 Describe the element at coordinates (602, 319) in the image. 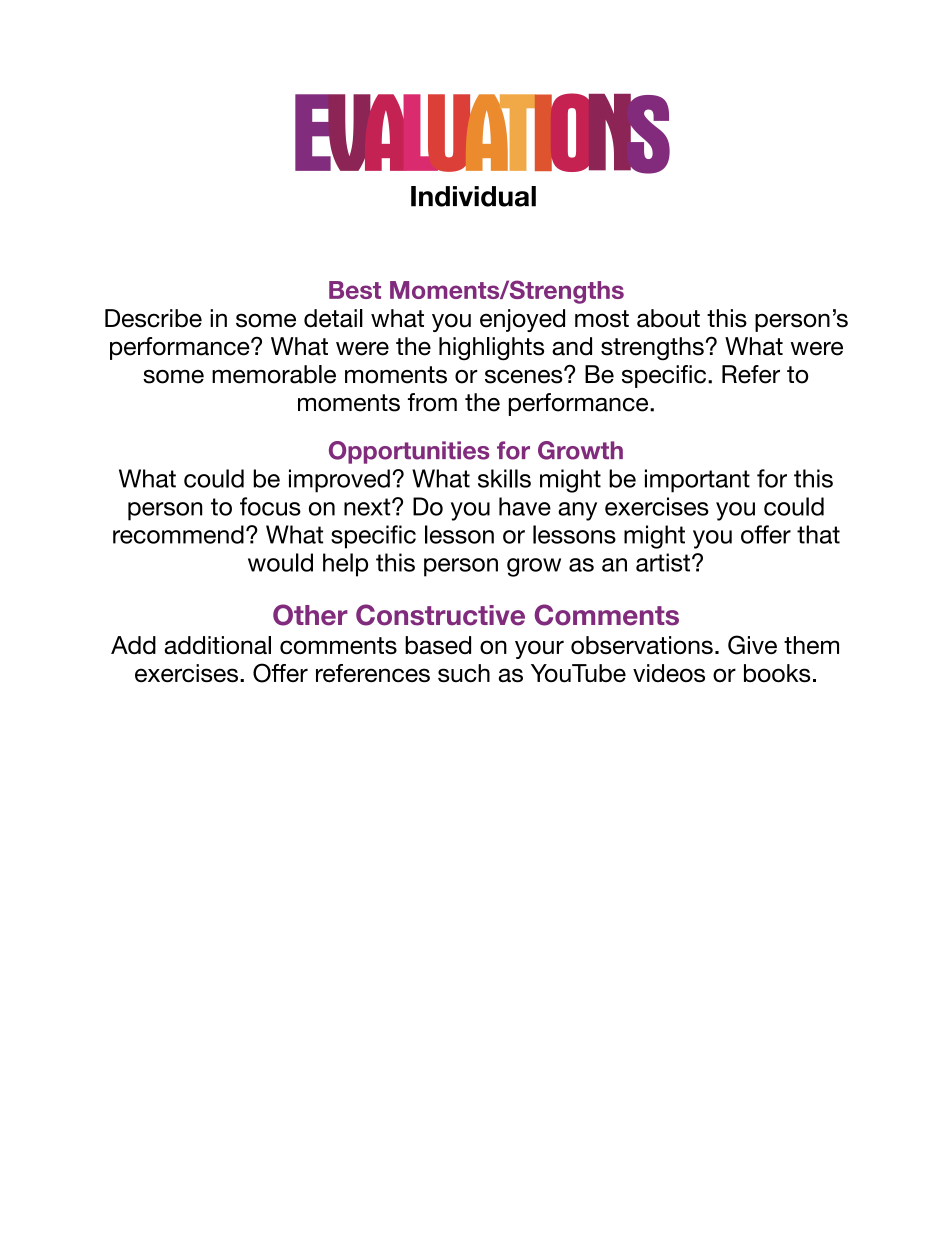

I see `most` at that location.
